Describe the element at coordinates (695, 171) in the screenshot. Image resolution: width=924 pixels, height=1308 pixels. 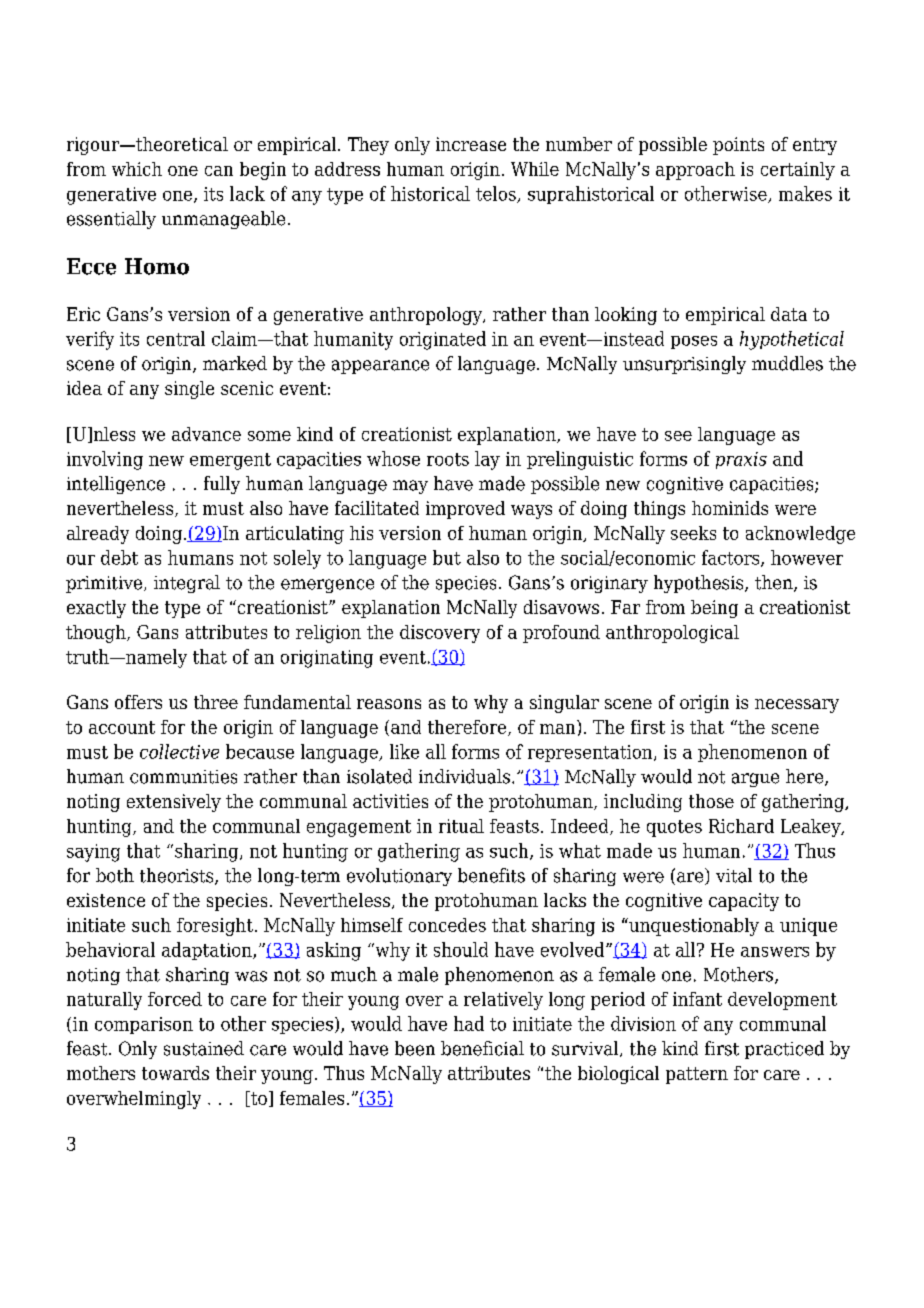
I see `approach` at that location.
